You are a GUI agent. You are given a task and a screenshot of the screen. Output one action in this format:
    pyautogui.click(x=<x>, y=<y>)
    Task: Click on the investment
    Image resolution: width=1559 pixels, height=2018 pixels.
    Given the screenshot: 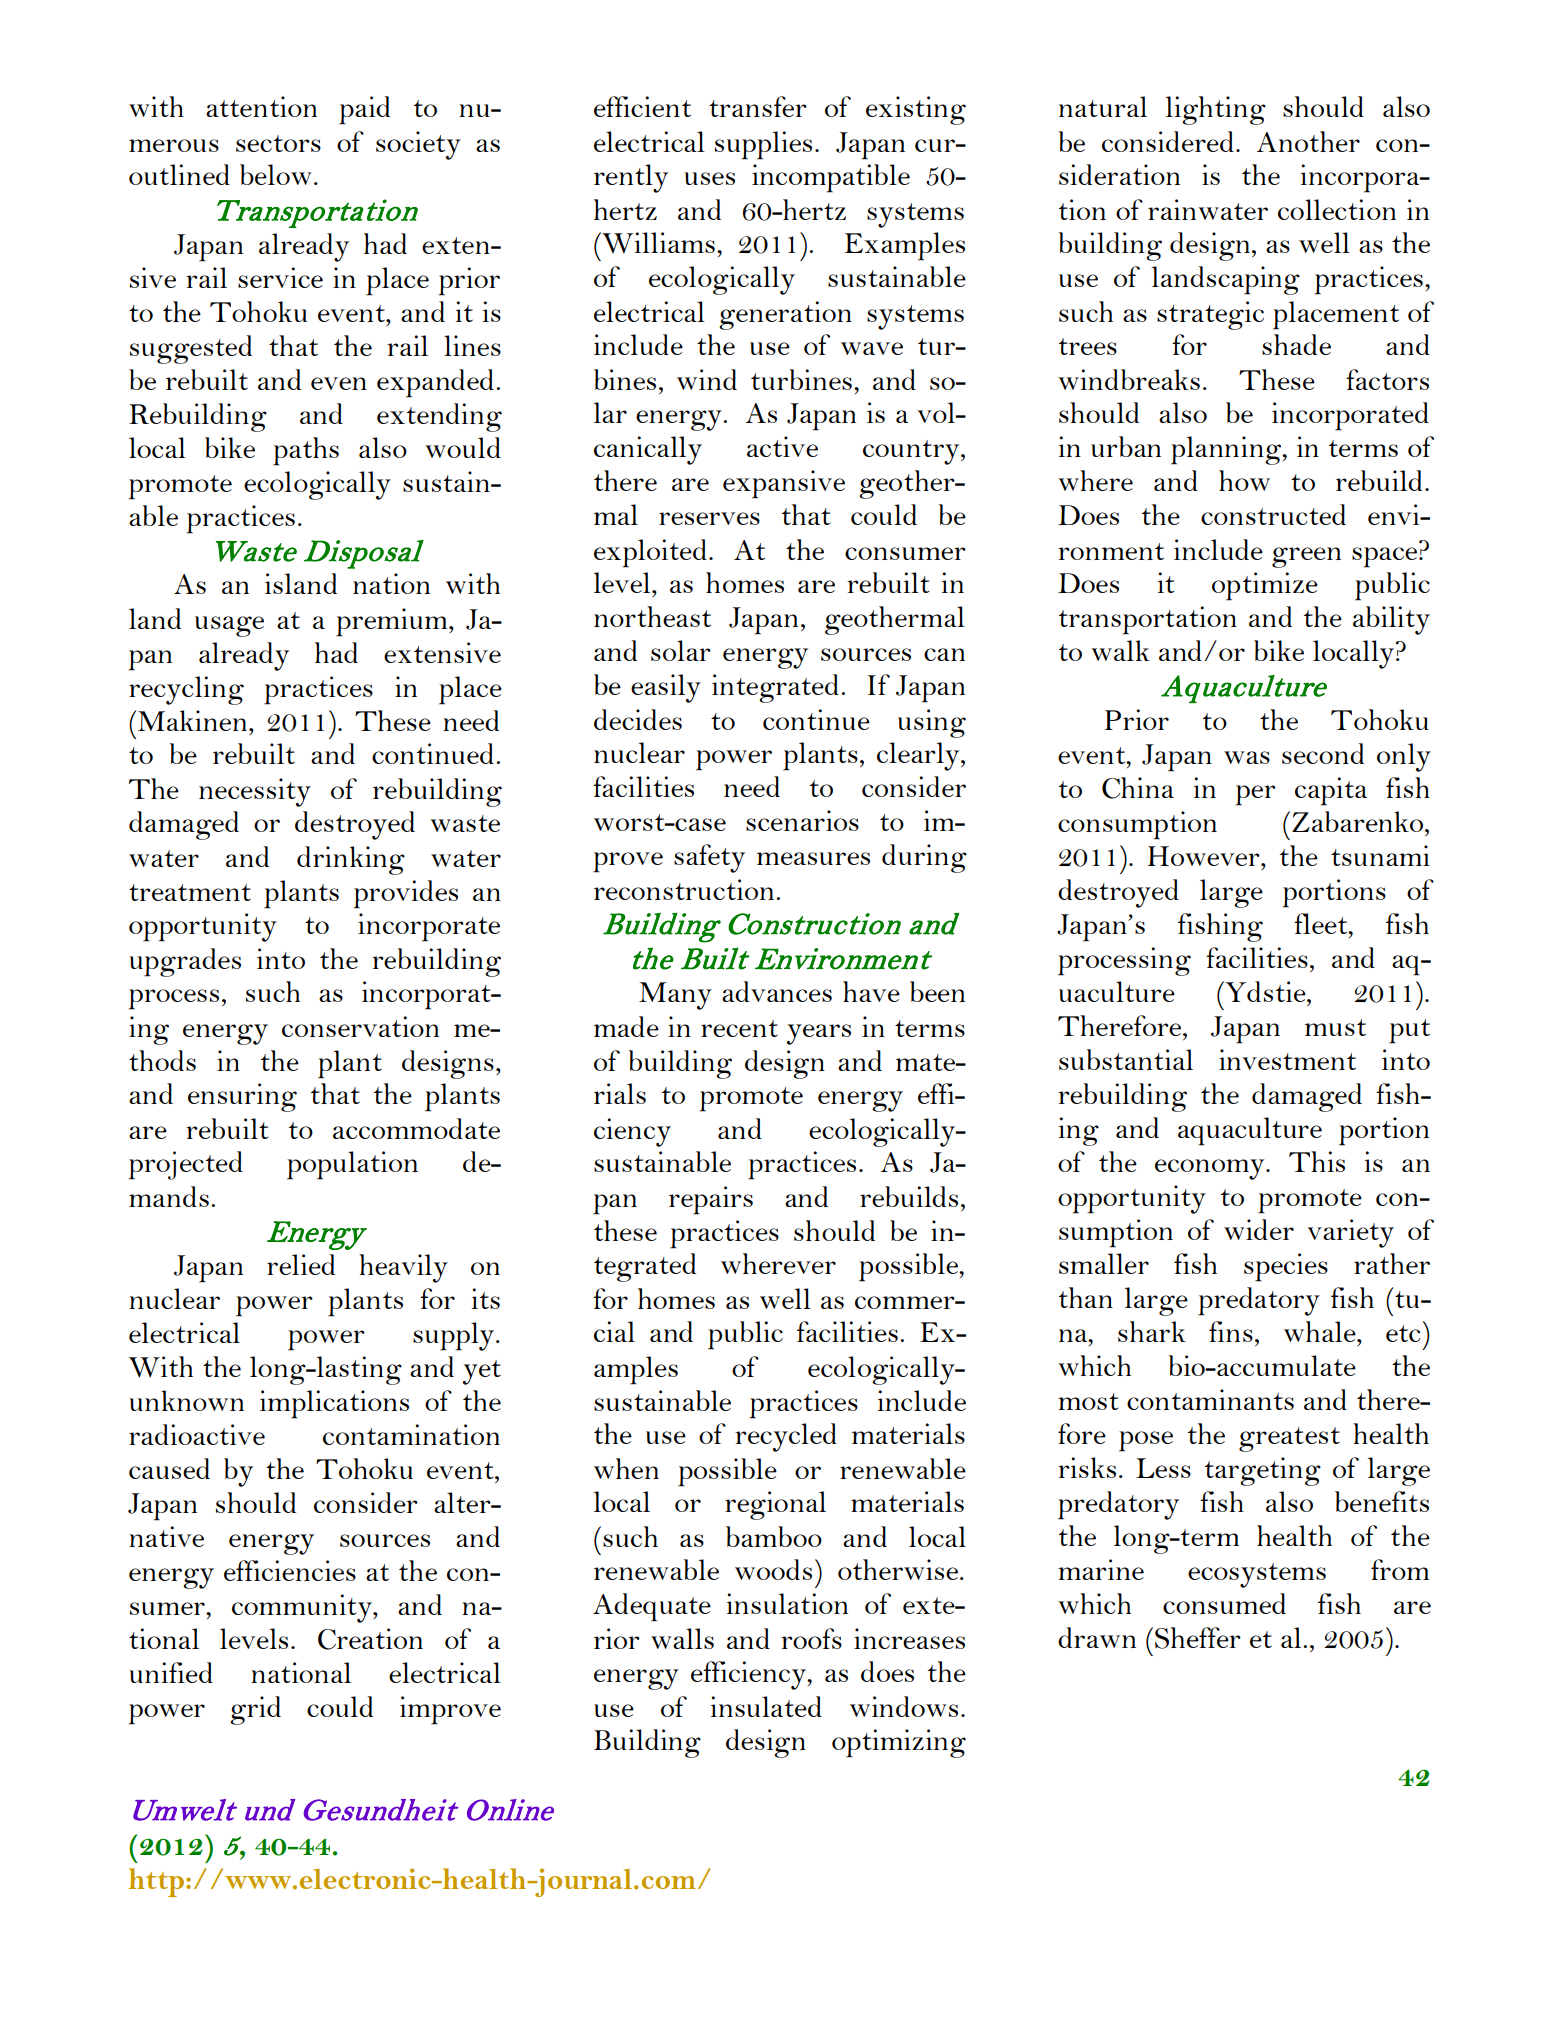 What is the action you would take?
    pyautogui.click(x=1287, y=1059)
